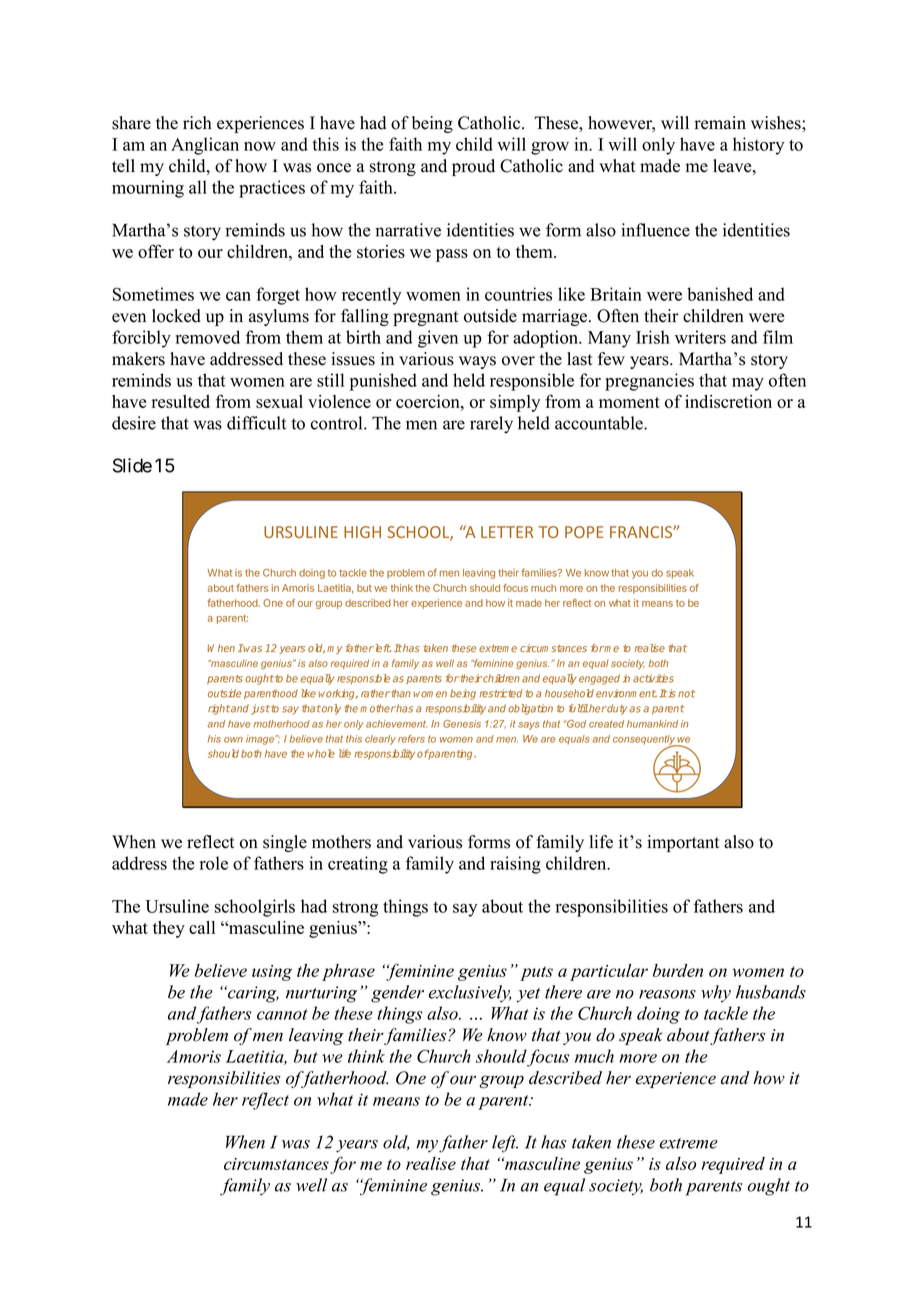 The height and width of the screenshot is (1308, 924). What do you see at coordinates (205, 146) in the screenshot?
I see `Anglican` at bounding box center [205, 146].
